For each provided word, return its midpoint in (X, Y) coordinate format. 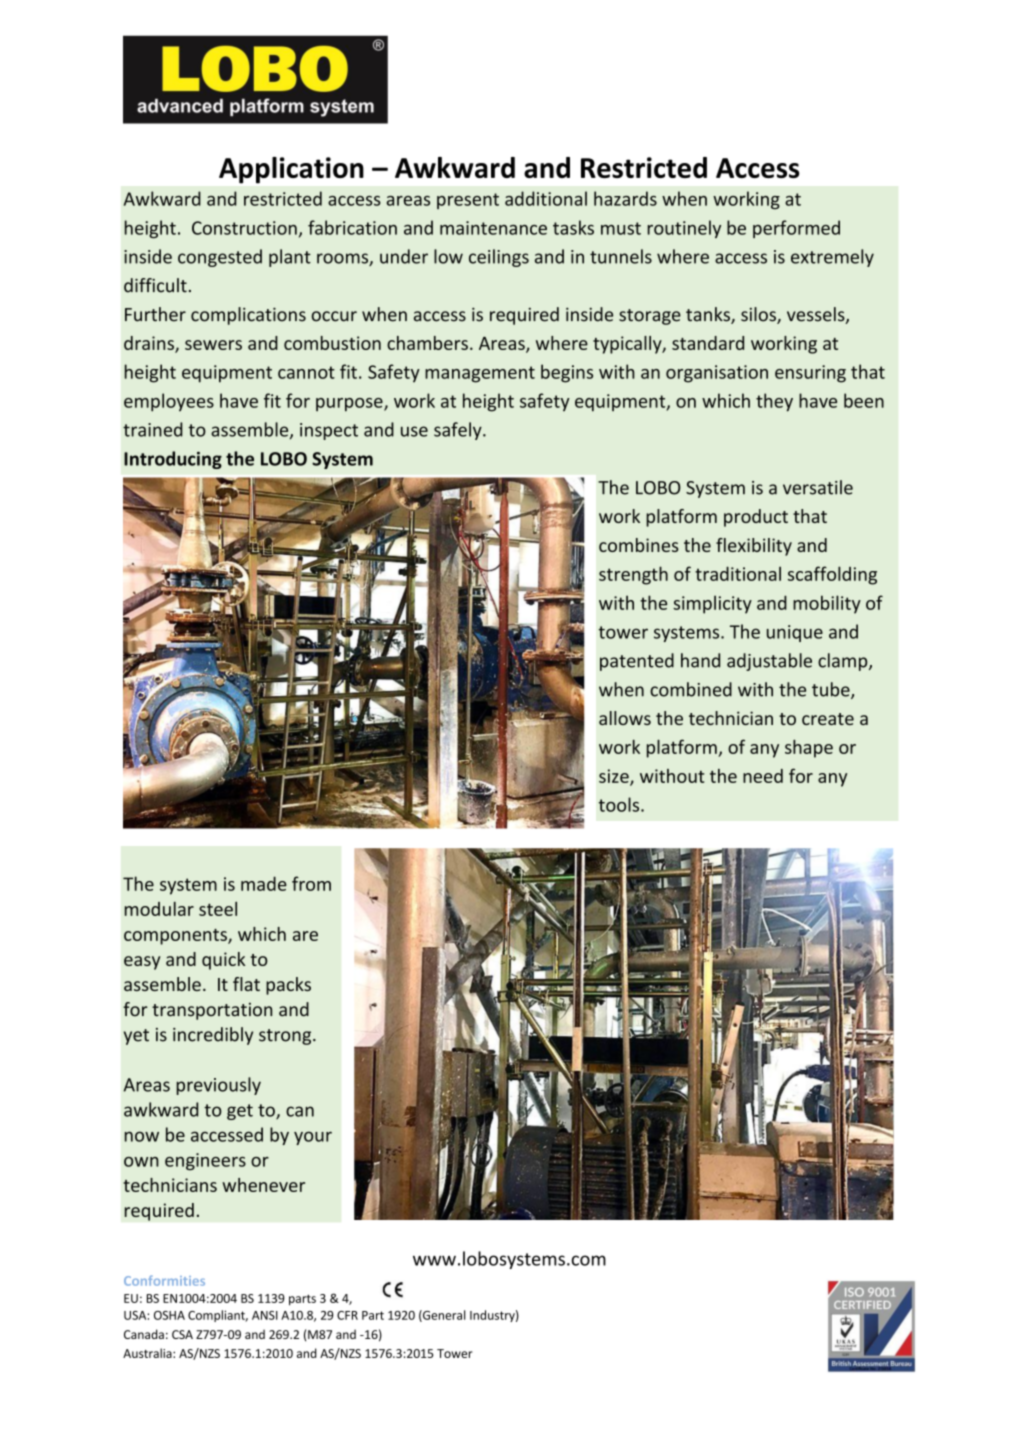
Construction (244, 228)
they (774, 402)
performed (796, 229)
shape (809, 749)
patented (637, 662)
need (763, 776)
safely (459, 431)
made (264, 883)
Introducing (173, 460)
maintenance (493, 228)
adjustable (769, 662)
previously (218, 1086)
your (313, 1138)
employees (169, 402)
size (615, 777)
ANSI (265, 1315)
